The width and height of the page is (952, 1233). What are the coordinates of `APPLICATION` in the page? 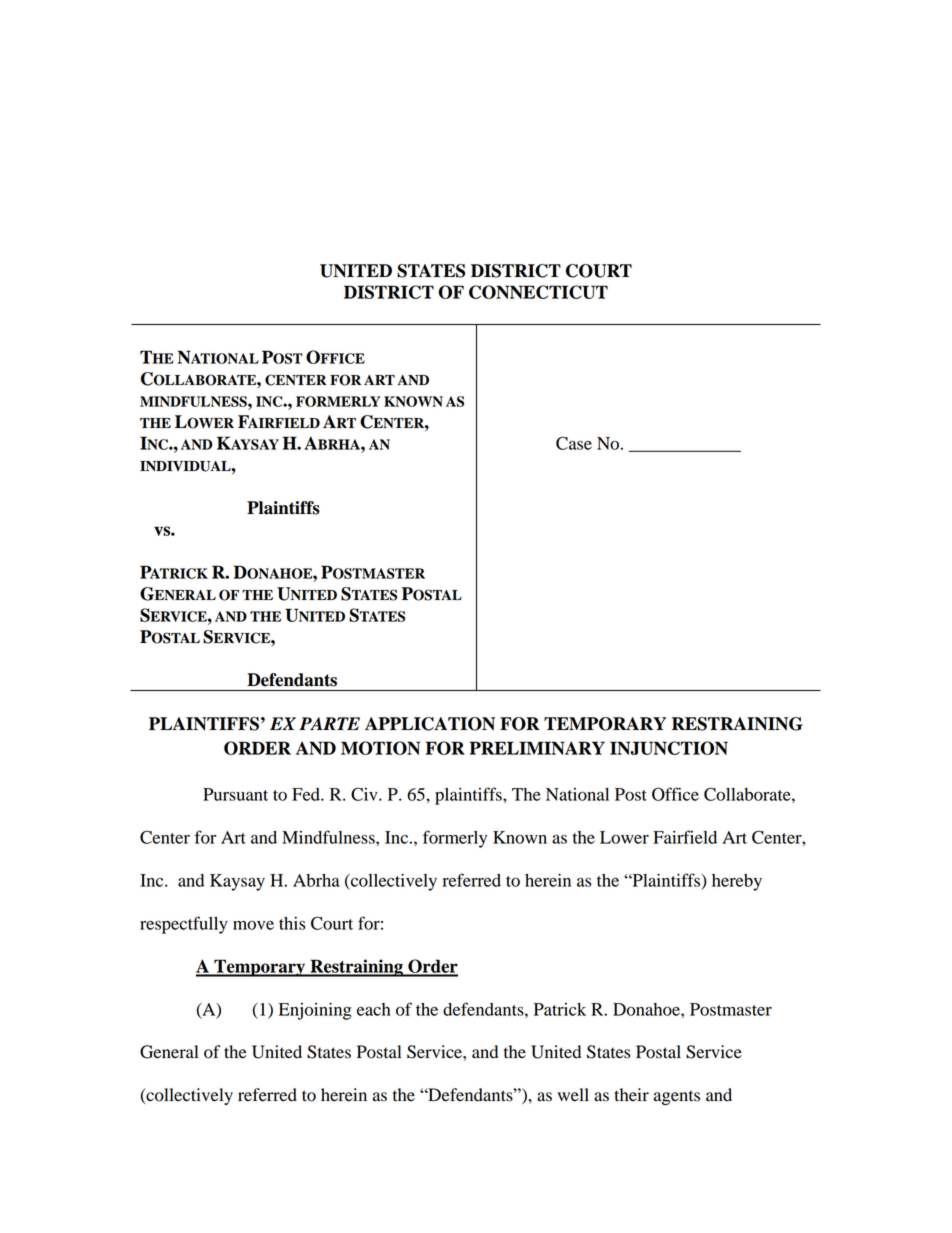 It's located at (430, 724).
